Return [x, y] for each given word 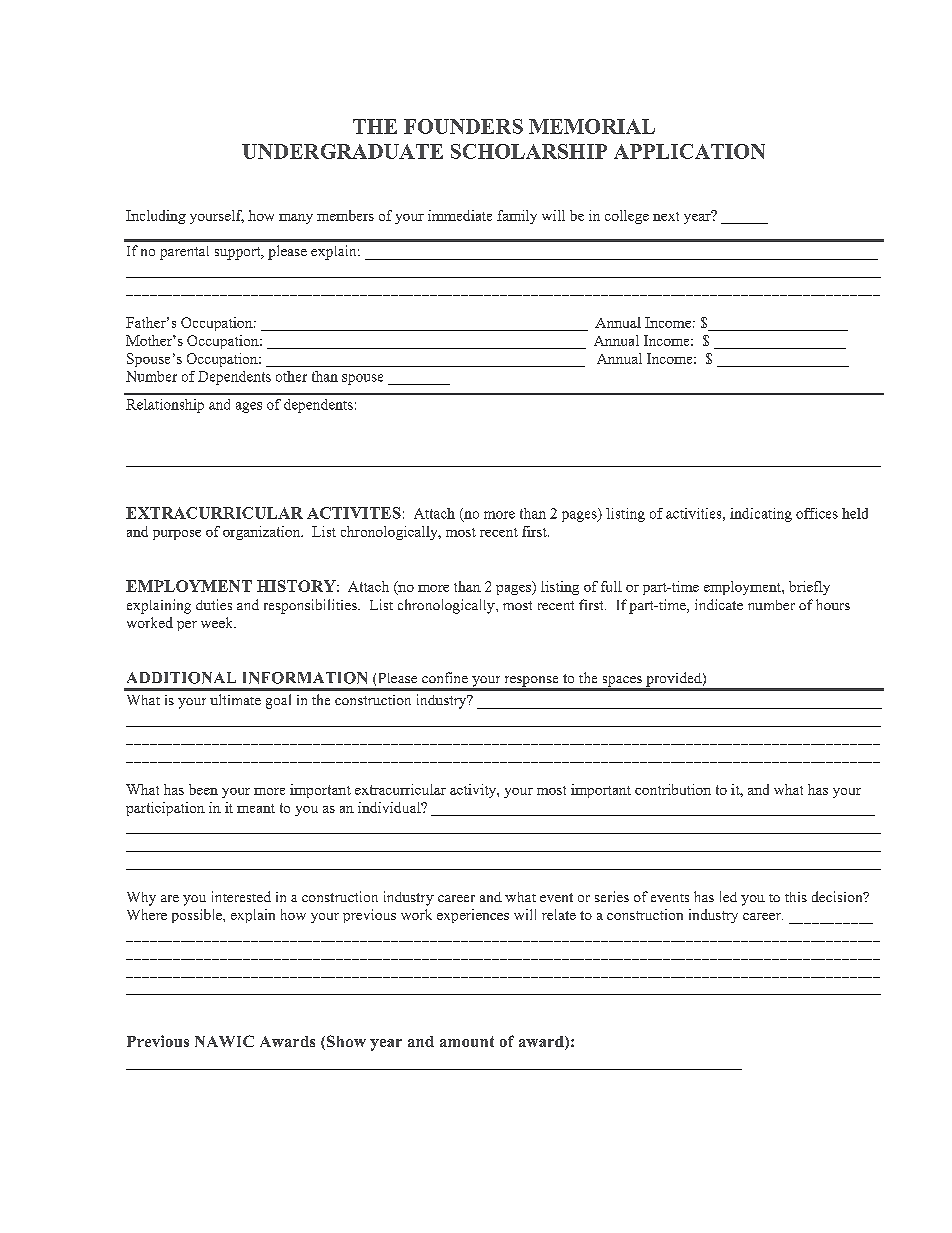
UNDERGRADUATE [342, 151]
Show [346, 1041]
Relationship [165, 406]
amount [467, 1041]
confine [445, 677]
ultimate [235, 699]
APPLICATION [689, 151]
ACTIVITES [354, 513]
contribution [673, 789]
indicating [761, 515]
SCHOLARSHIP [529, 151]
